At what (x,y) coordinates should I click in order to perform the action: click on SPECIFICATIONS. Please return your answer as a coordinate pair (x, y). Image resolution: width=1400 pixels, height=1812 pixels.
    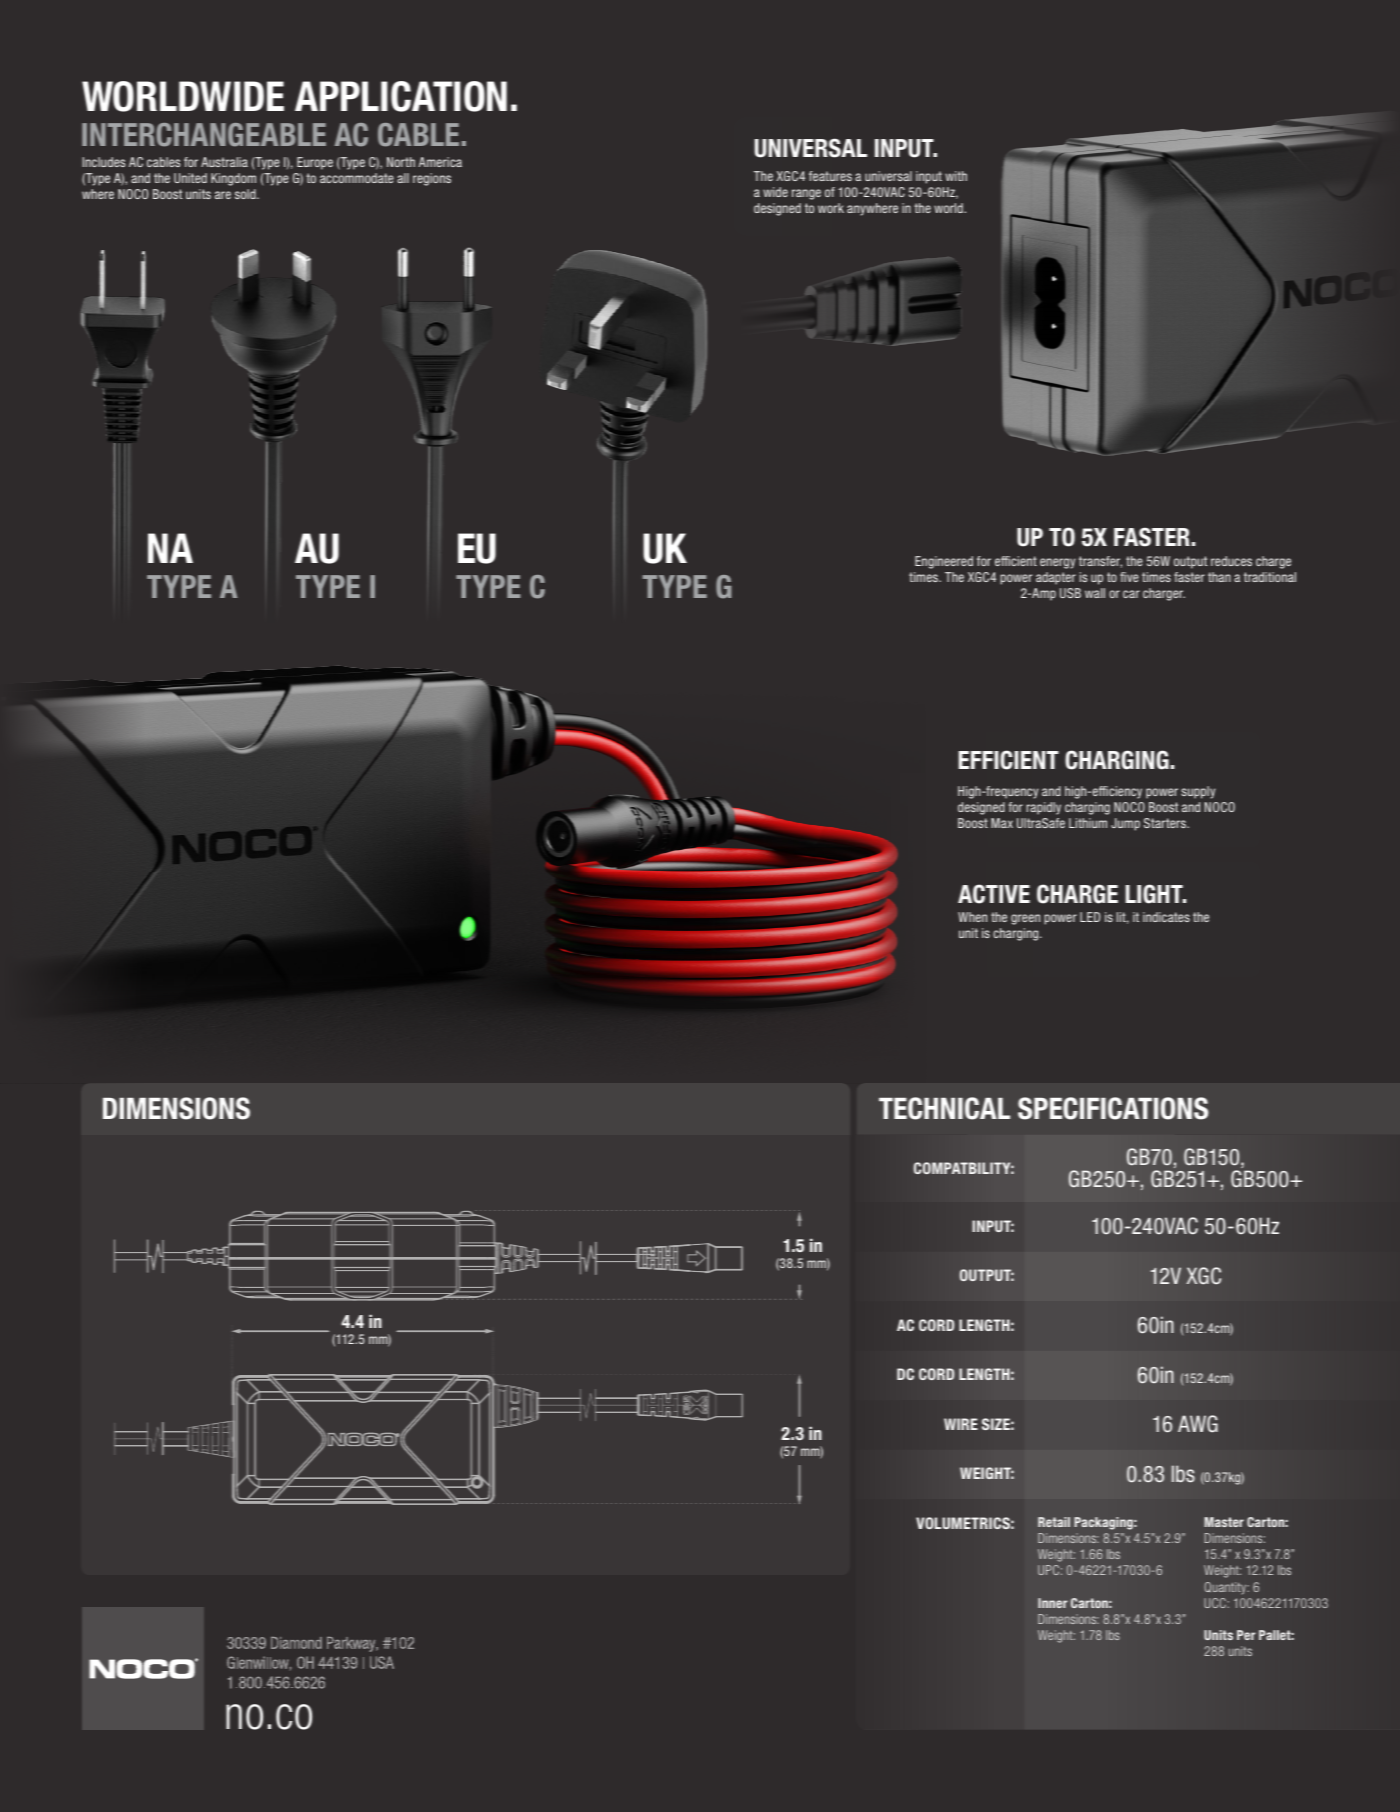
    Looking at the image, I should click on (1113, 1108).
